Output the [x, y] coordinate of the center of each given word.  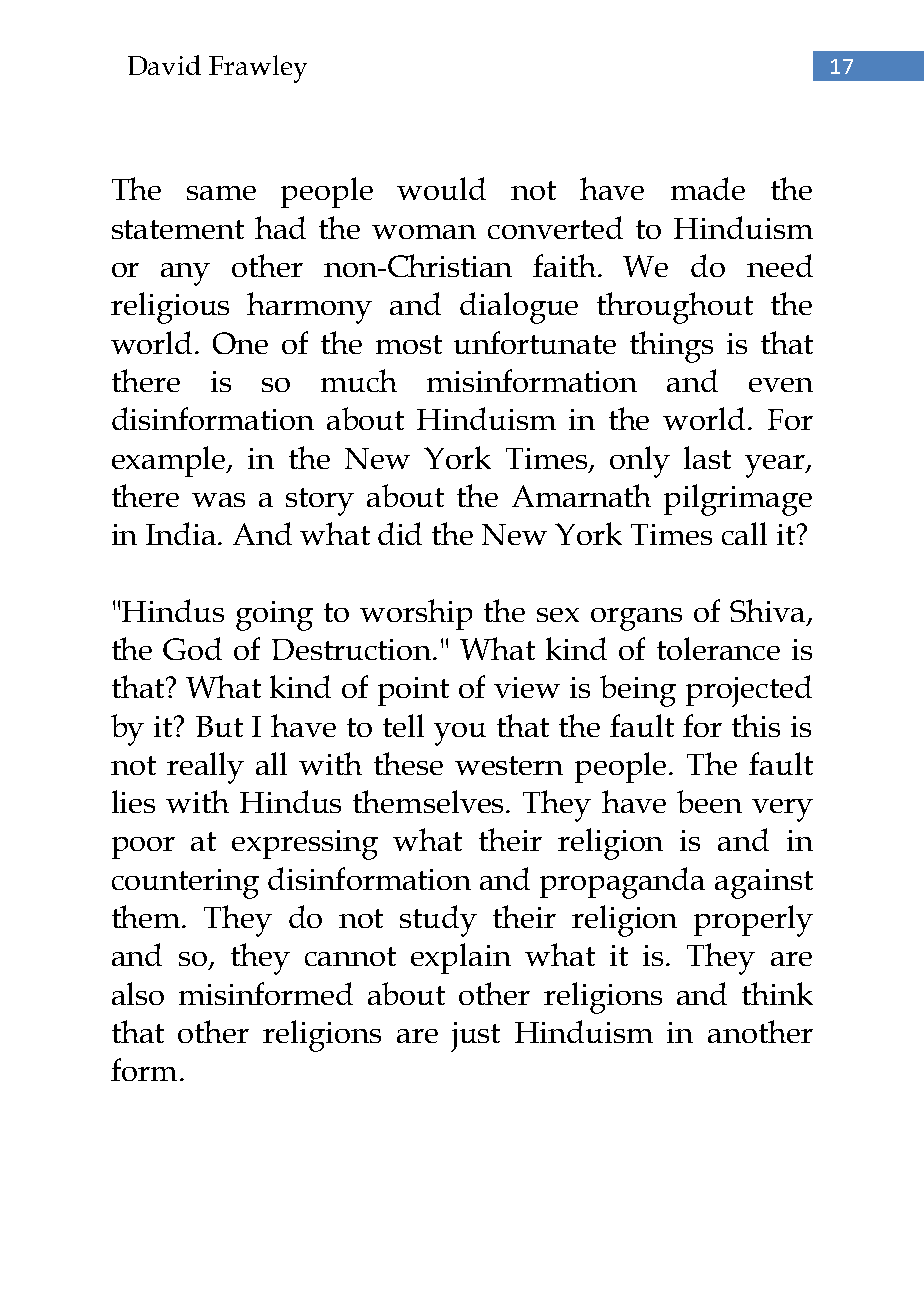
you [460, 734]
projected [749, 691]
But [219, 726]
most [409, 344]
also [138, 993]
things [671, 347]
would [441, 188]
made [708, 188]
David [164, 65]
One [240, 343]
